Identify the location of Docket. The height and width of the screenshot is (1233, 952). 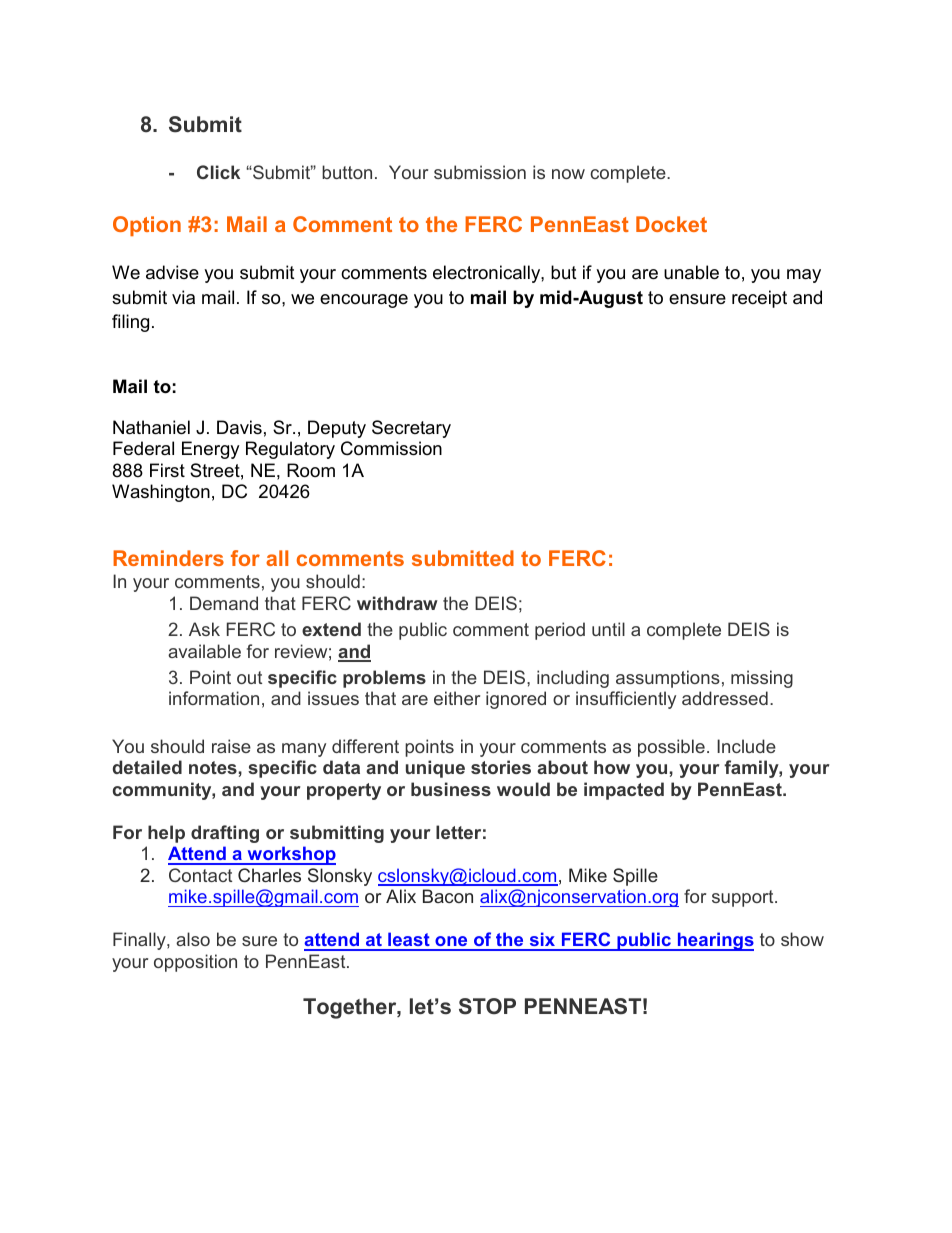
(671, 224).
